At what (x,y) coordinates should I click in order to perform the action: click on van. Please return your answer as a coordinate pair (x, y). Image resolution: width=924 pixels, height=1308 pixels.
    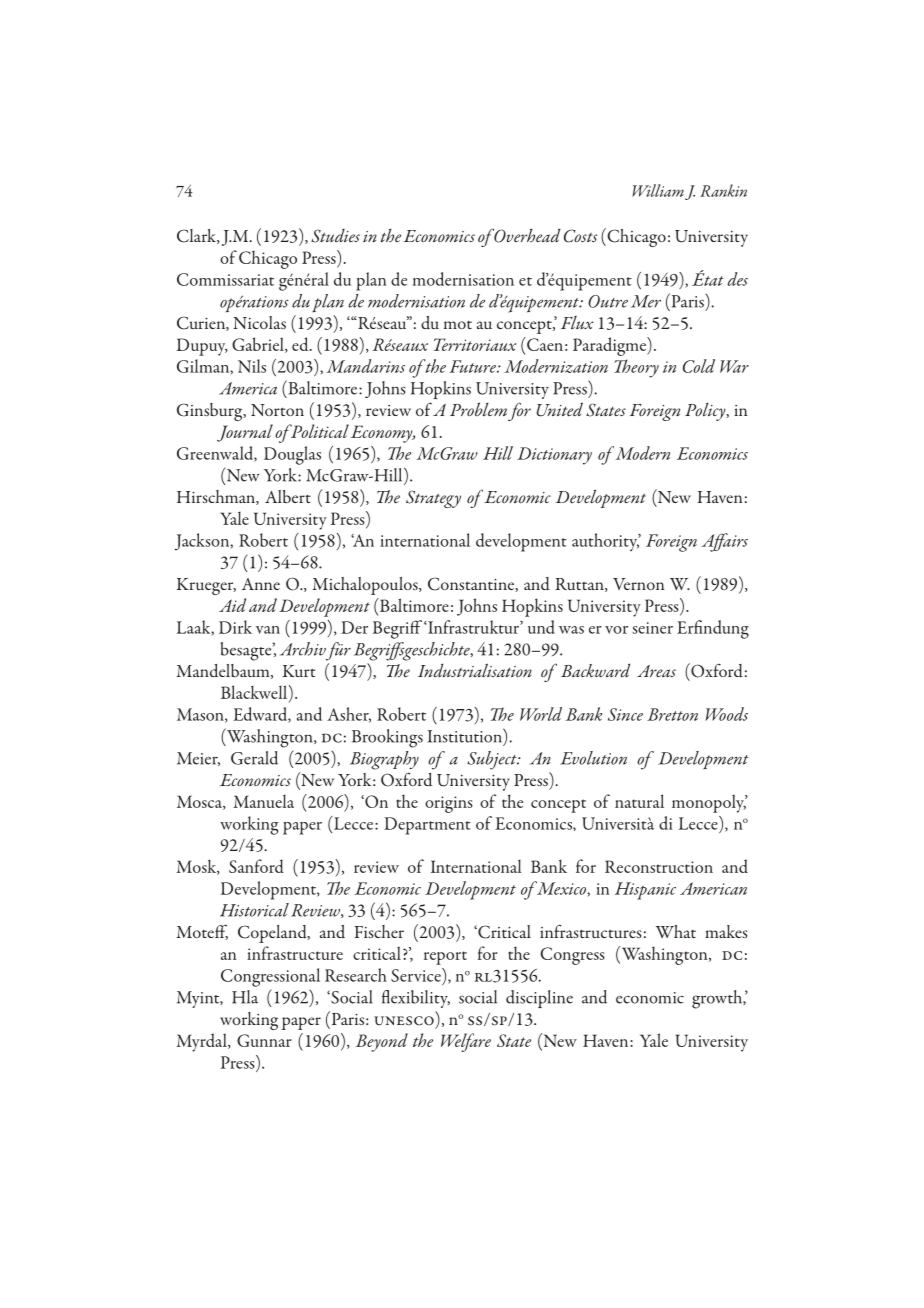
    Looking at the image, I should click on (268, 630).
